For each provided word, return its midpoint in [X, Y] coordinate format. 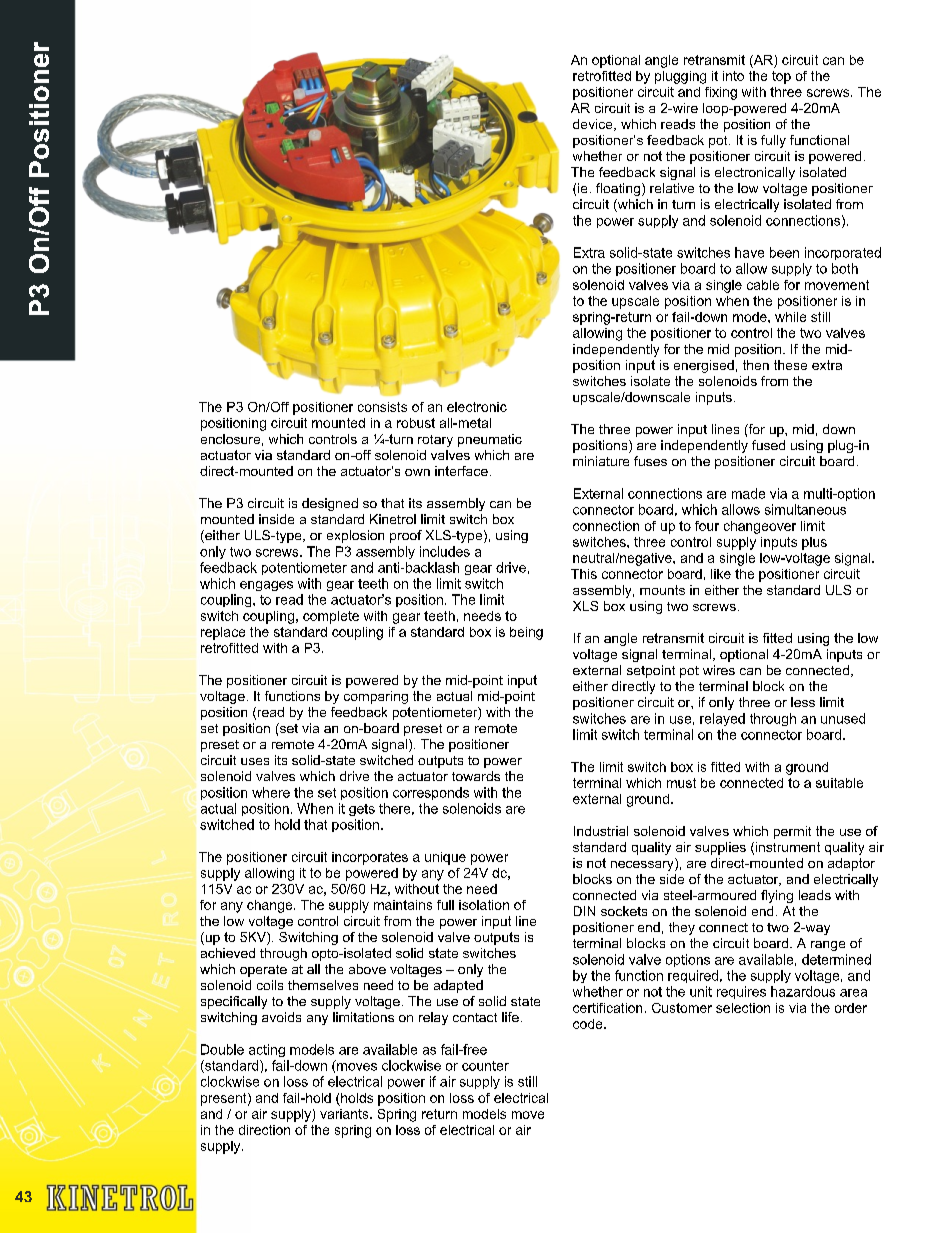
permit [792, 832]
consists [382, 407]
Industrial [601, 831]
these [790, 365]
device [594, 125]
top [781, 77]
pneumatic [490, 440]
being [526, 633]
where [271, 792]
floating [619, 189]
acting [267, 1050]
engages [266, 586]
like [721, 574]
